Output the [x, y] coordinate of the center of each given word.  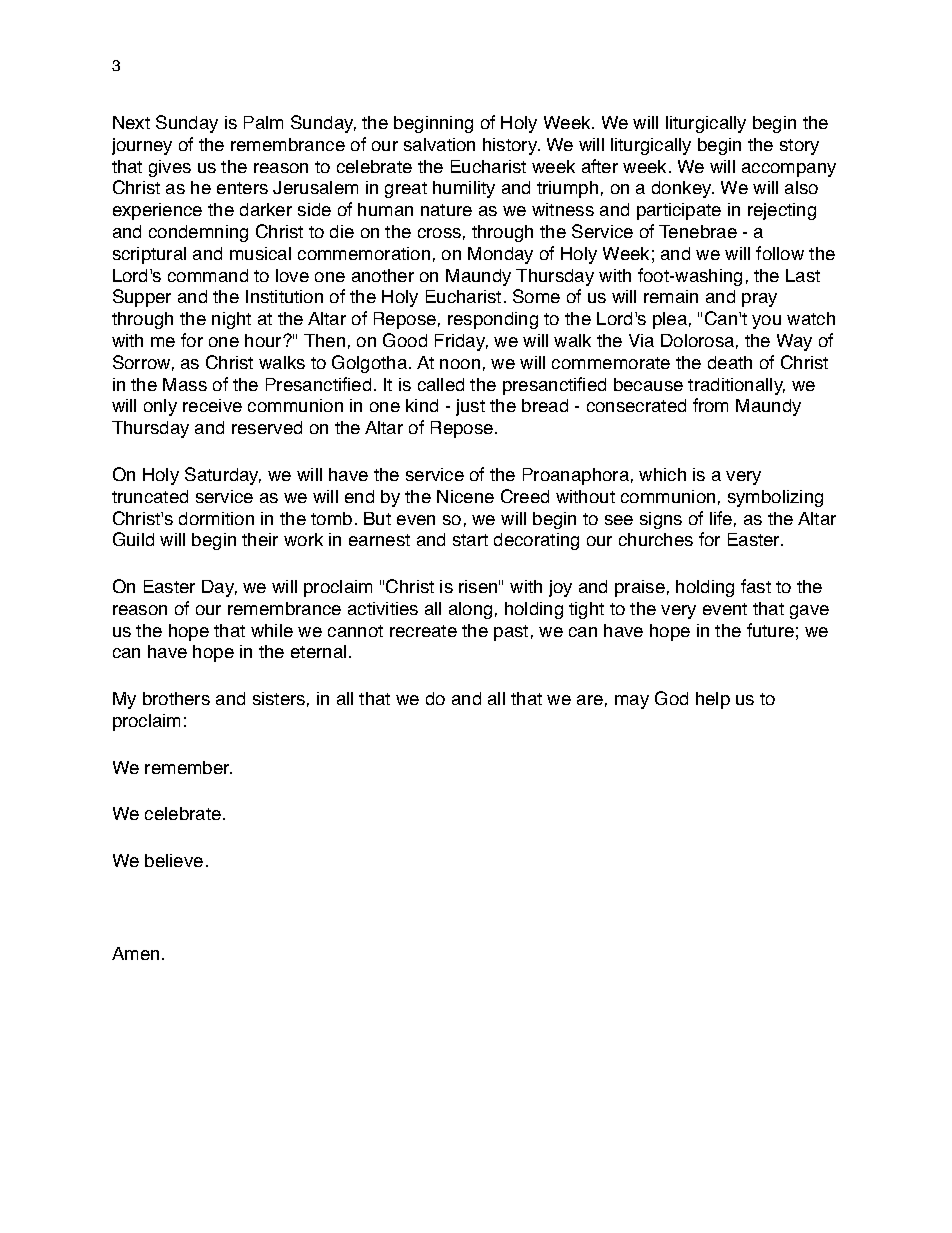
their [260, 539]
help [713, 700]
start [470, 540]
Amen [135, 953]
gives [170, 168]
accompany [789, 170]
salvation [439, 144]
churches [656, 539]
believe [174, 860]
